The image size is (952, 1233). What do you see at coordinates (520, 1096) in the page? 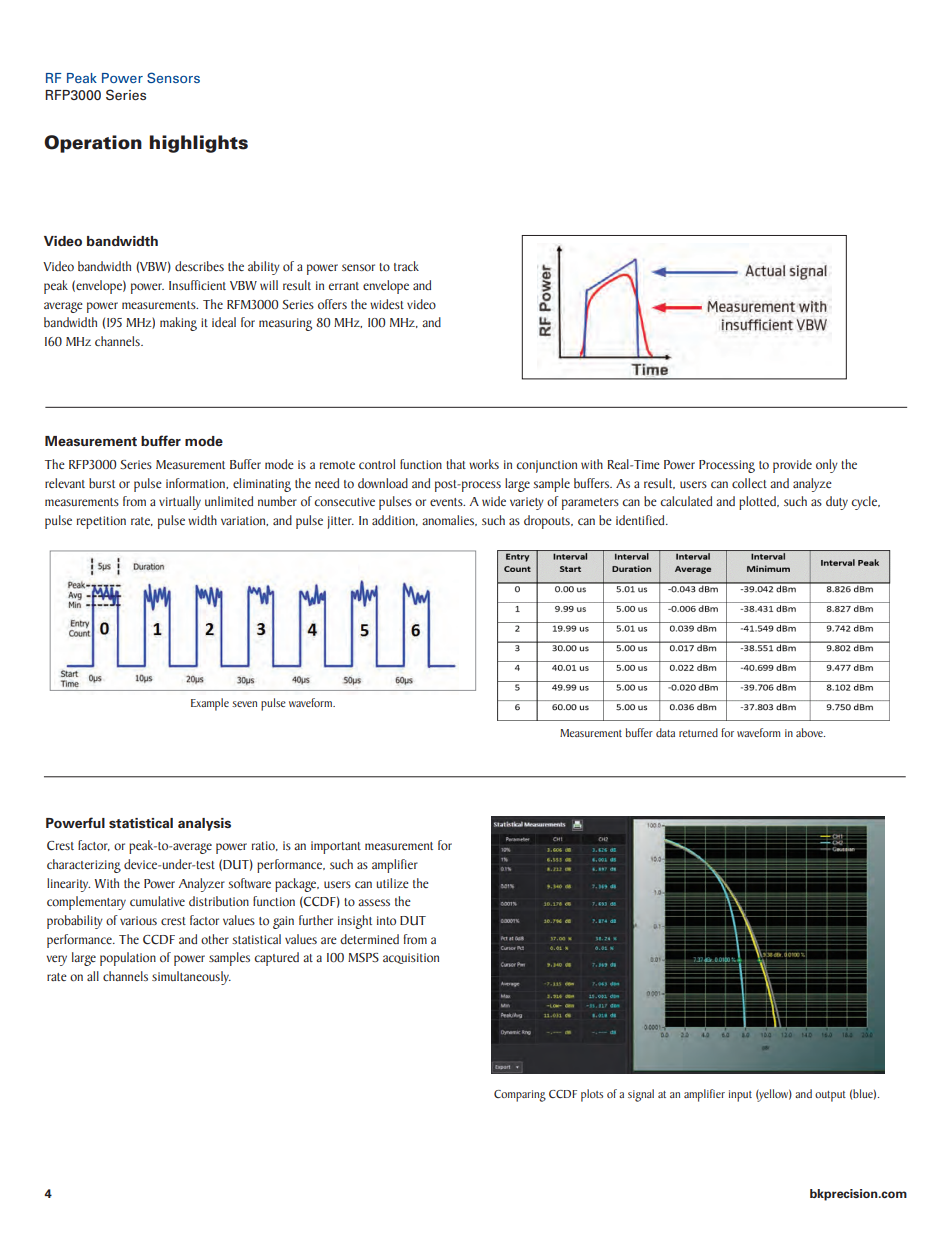
I see `Comparing` at bounding box center [520, 1096].
